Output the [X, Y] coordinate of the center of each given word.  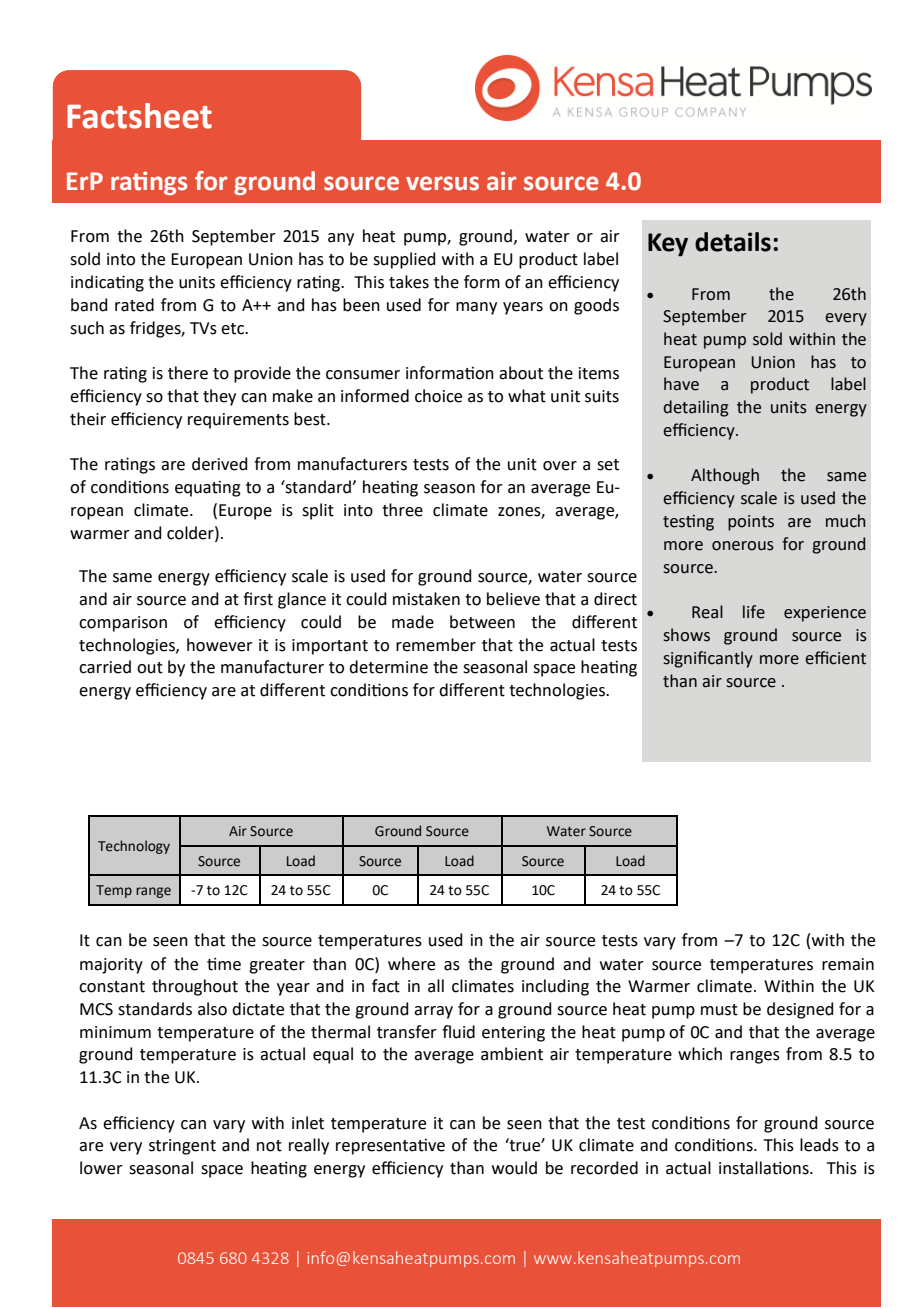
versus [442, 183]
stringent [182, 1147]
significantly [708, 659]
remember [436, 645]
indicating [107, 283]
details [733, 242]
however [220, 645]
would [514, 1168]
